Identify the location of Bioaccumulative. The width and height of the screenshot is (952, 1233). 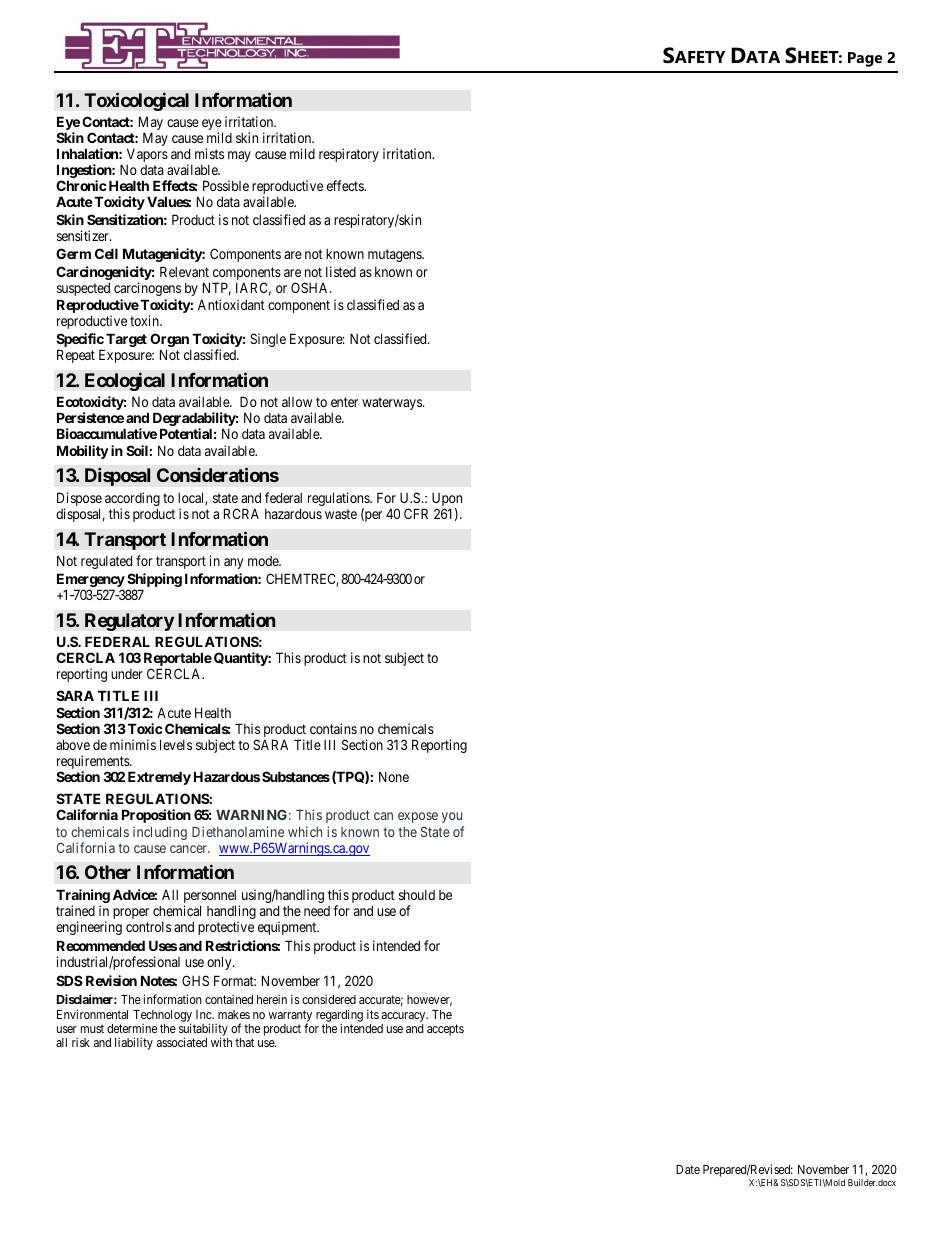
(107, 433).
